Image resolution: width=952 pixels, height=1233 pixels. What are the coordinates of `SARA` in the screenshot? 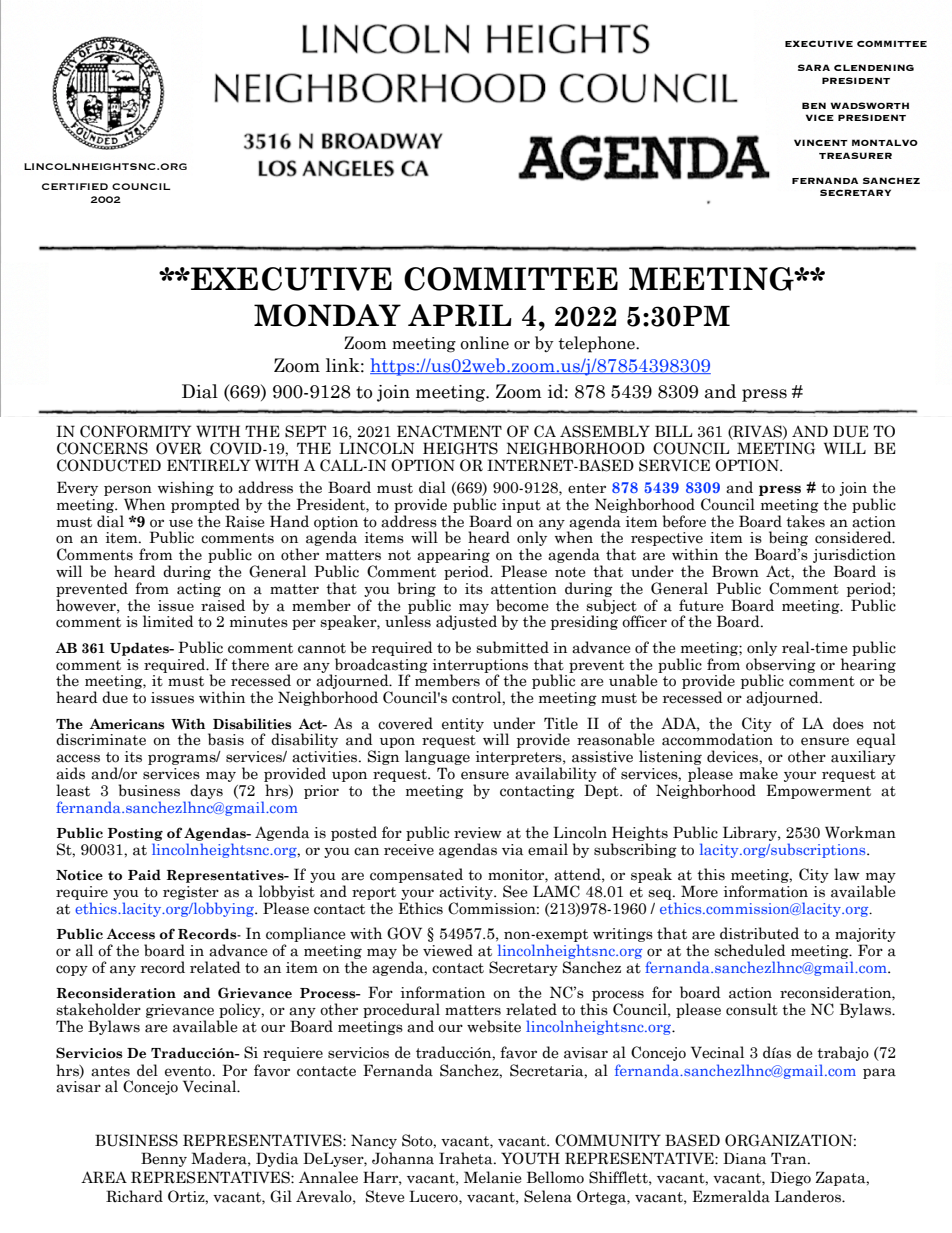 It's located at (814, 67).
